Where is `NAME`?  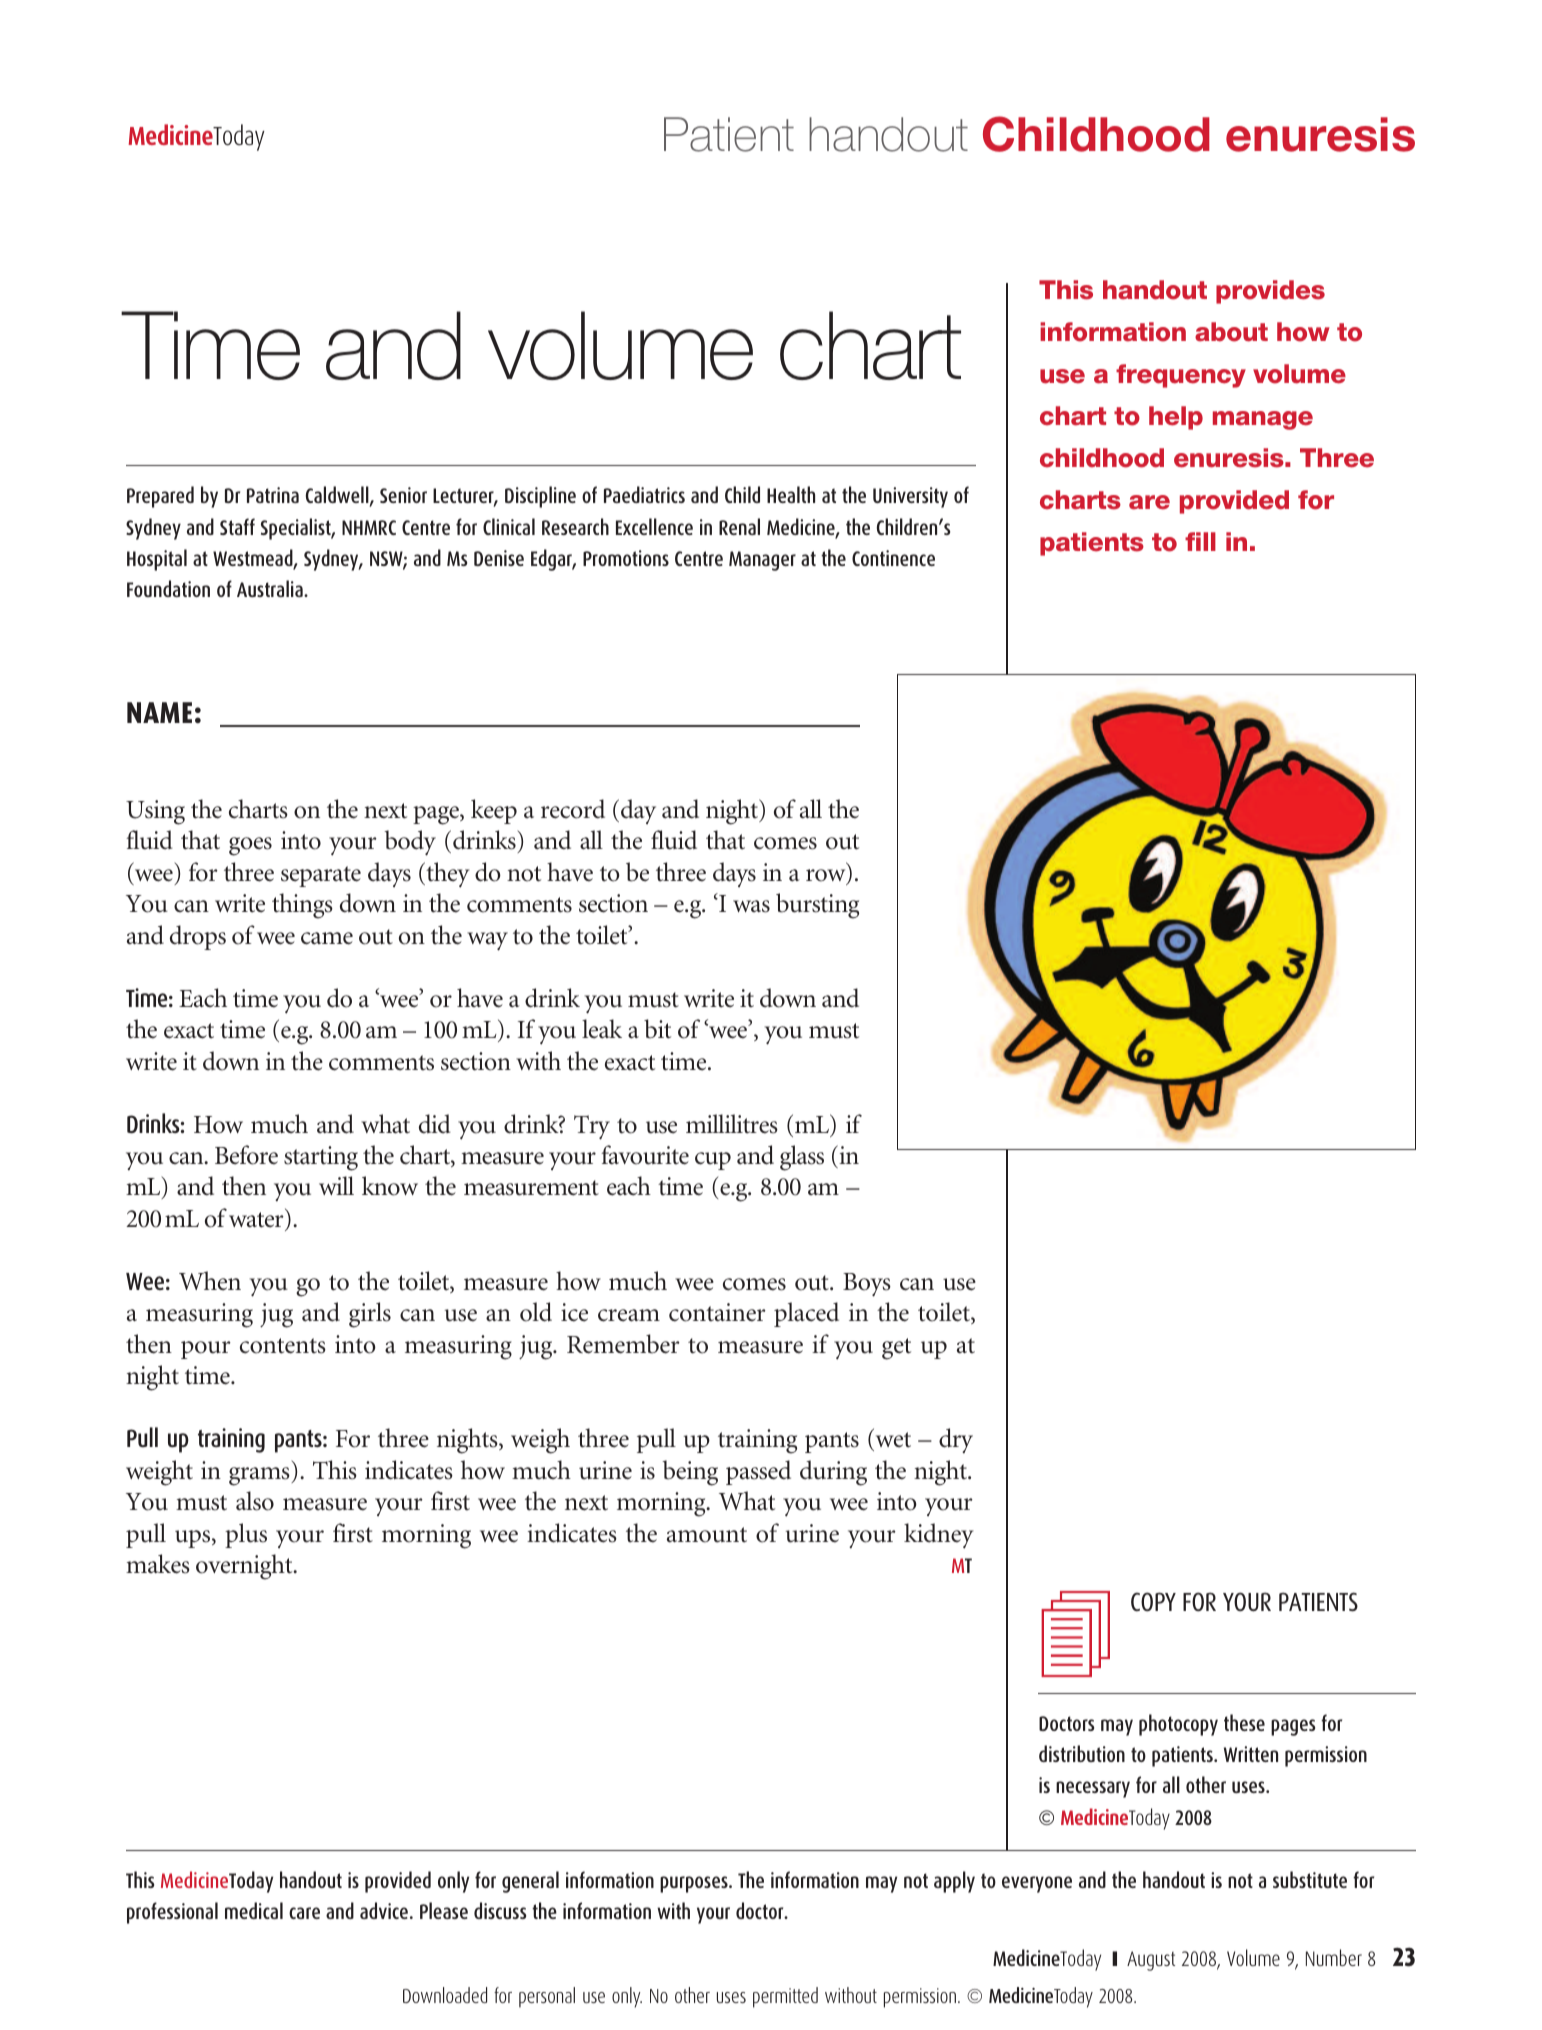 NAME is located at coordinates (159, 712).
